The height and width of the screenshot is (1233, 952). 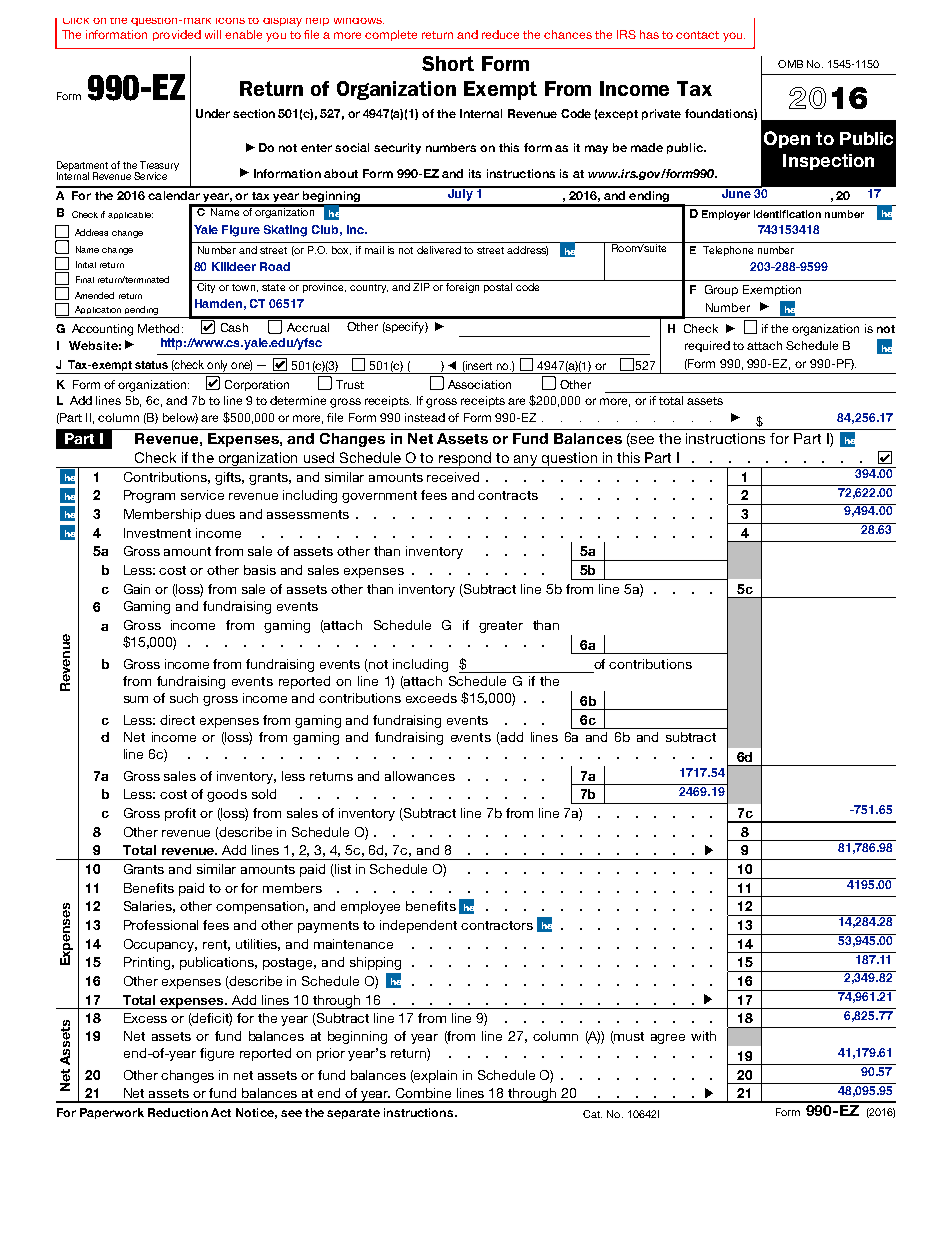 What do you see at coordinates (697, 35) in the screenshot?
I see `contact` at bounding box center [697, 35].
